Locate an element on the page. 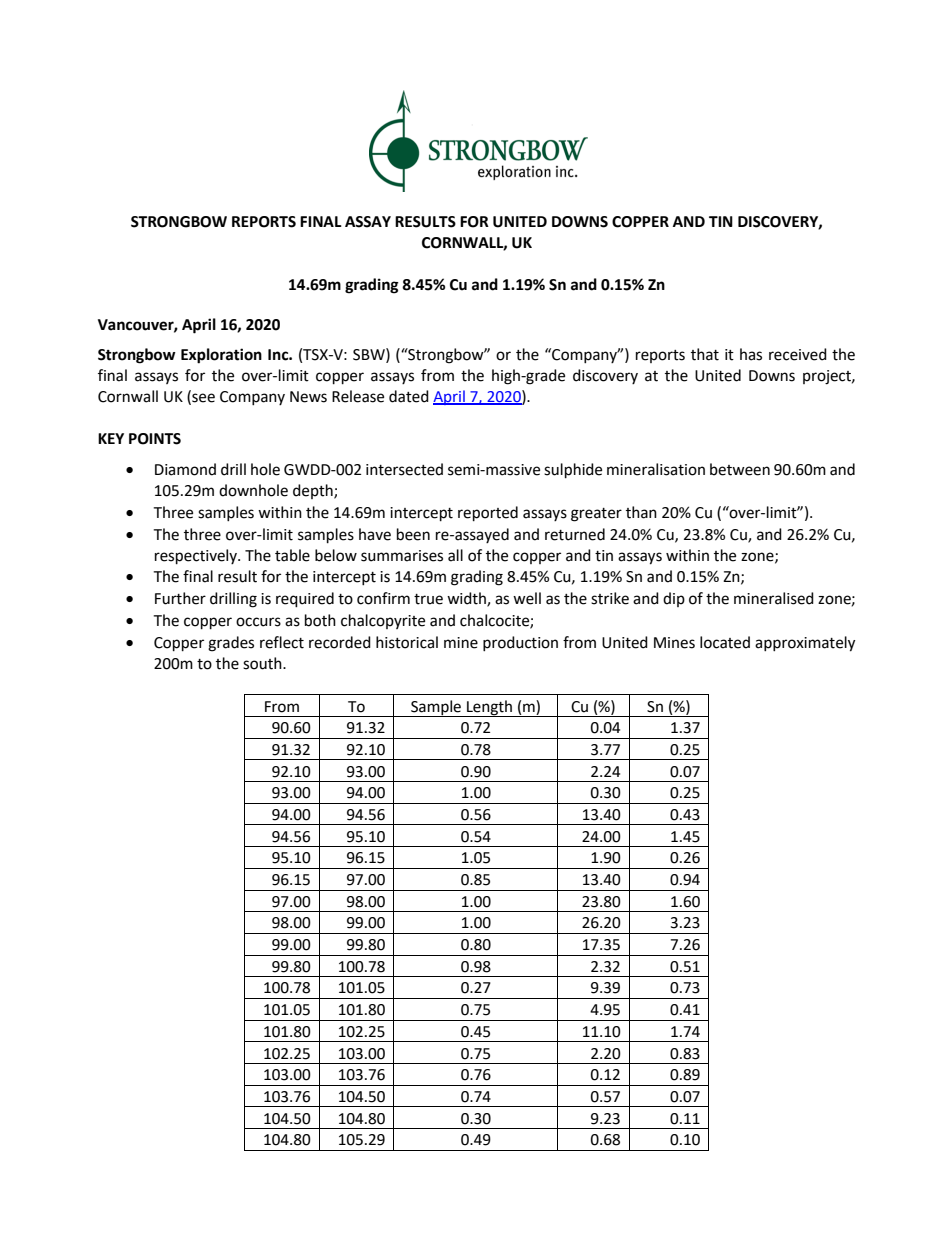 Image resolution: width=952 pixels, height=1233 pixels. south is located at coordinates (263, 663).
